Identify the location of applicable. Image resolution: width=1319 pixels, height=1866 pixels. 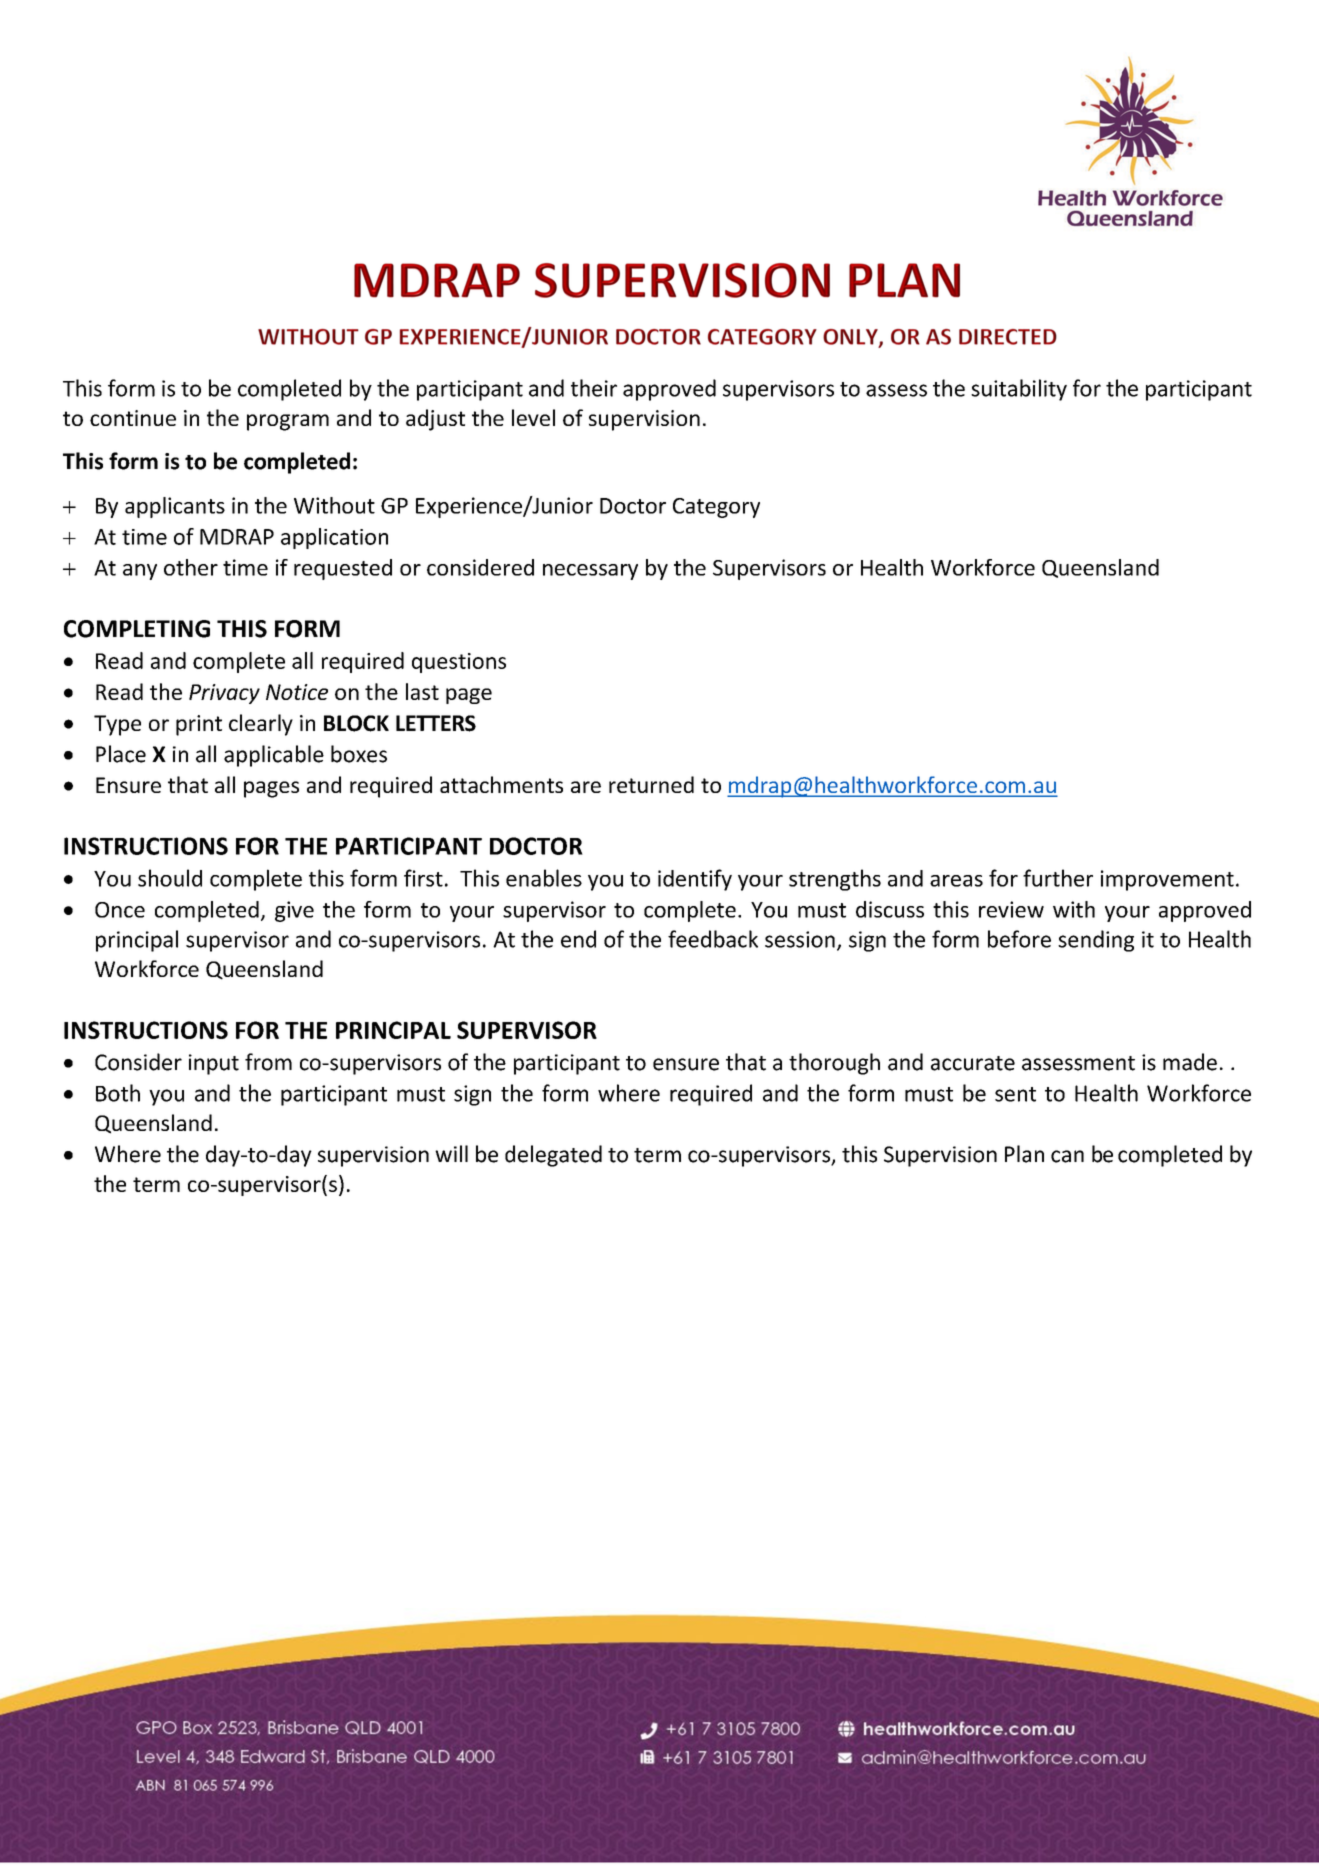
(274, 756).
